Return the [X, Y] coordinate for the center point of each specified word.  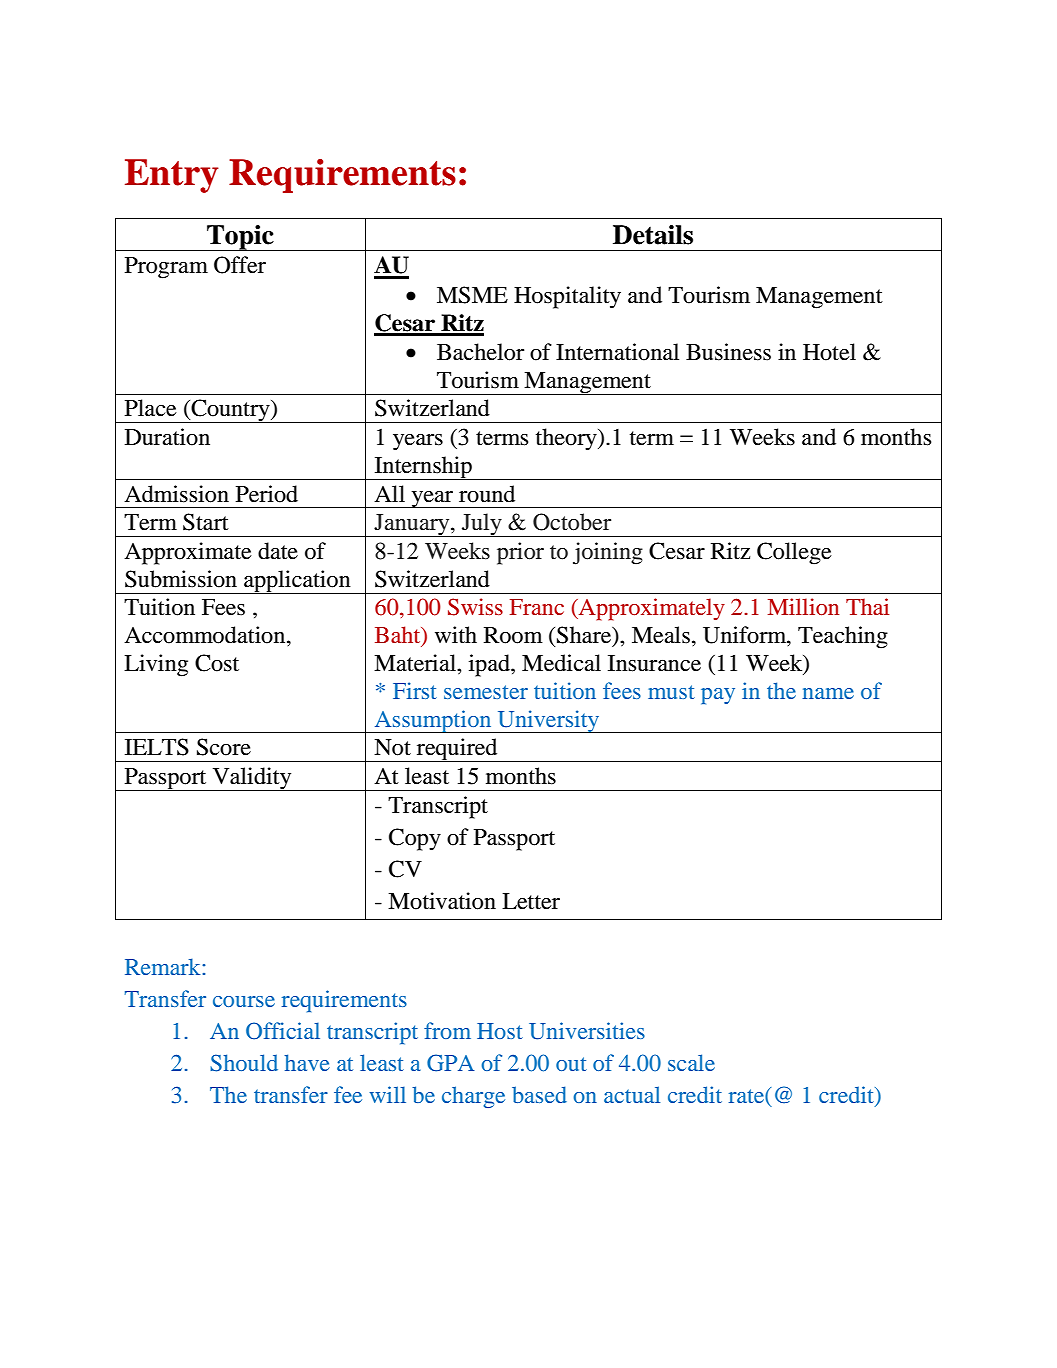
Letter [531, 901]
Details [653, 235]
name [828, 693]
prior [520, 553]
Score [224, 747]
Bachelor [480, 352]
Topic [240, 238]
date [278, 551]
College [794, 553]
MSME [472, 295]
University [548, 721]
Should [244, 1063]
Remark [164, 966]
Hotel [829, 352]
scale [691, 1062]
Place [151, 408]
